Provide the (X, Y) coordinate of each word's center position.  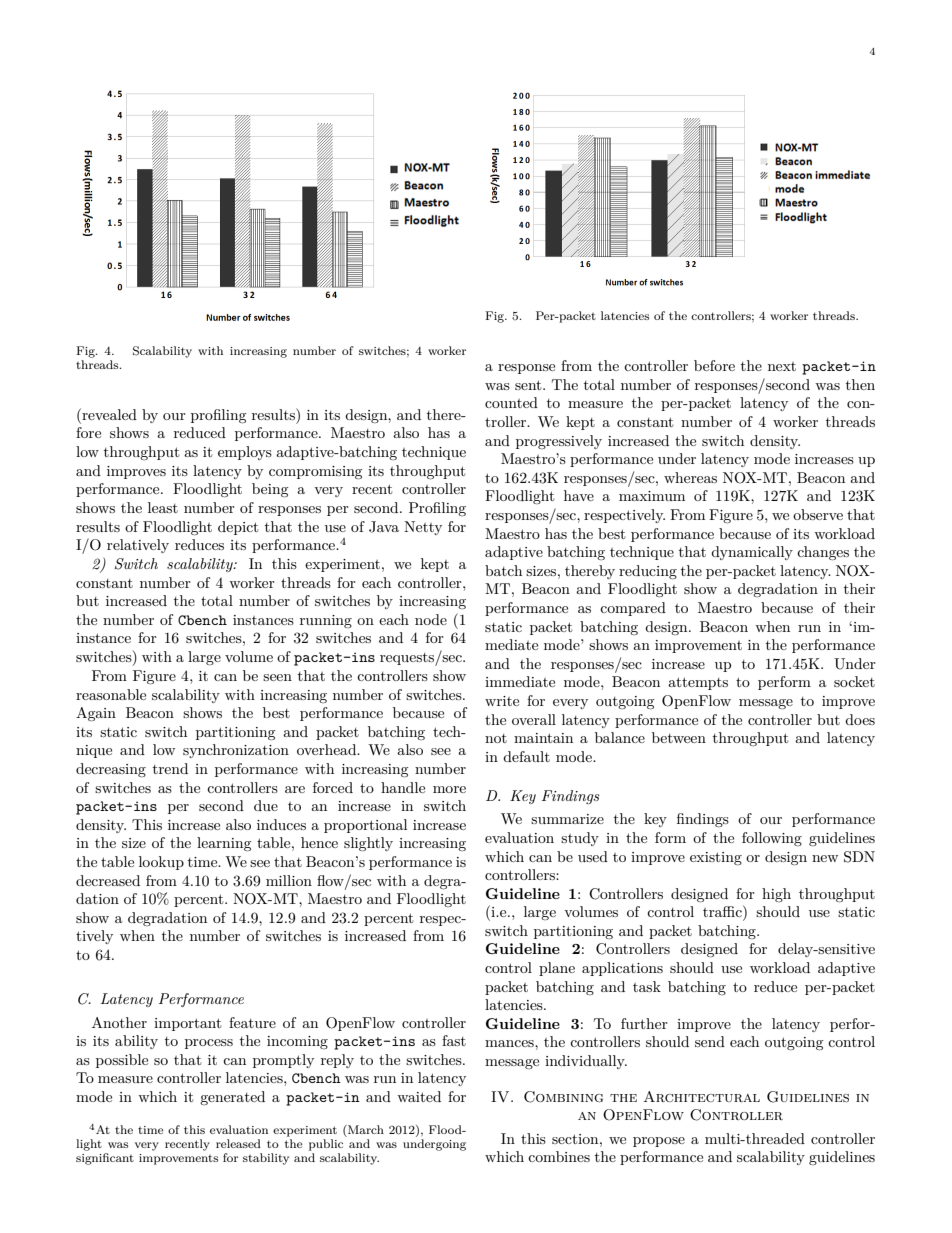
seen (277, 677)
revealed (108, 414)
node (431, 619)
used (593, 856)
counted (511, 402)
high (776, 895)
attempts (698, 683)
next (782, 366)
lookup (161, 863)
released (238, 1143)
